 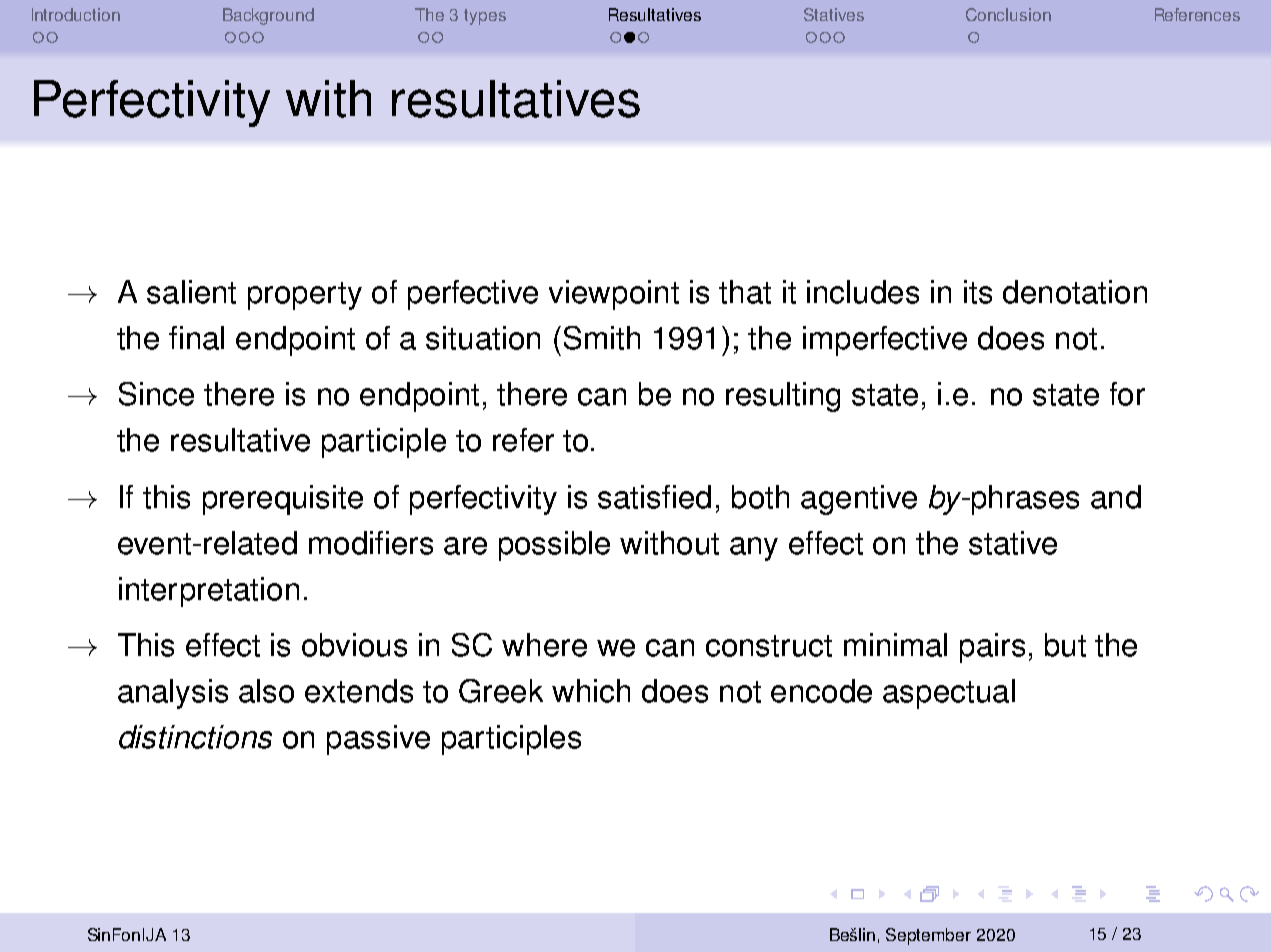 What do you see at coordinates (485, 17) in the image?
I see `types` at bounding box center [485, 17].
